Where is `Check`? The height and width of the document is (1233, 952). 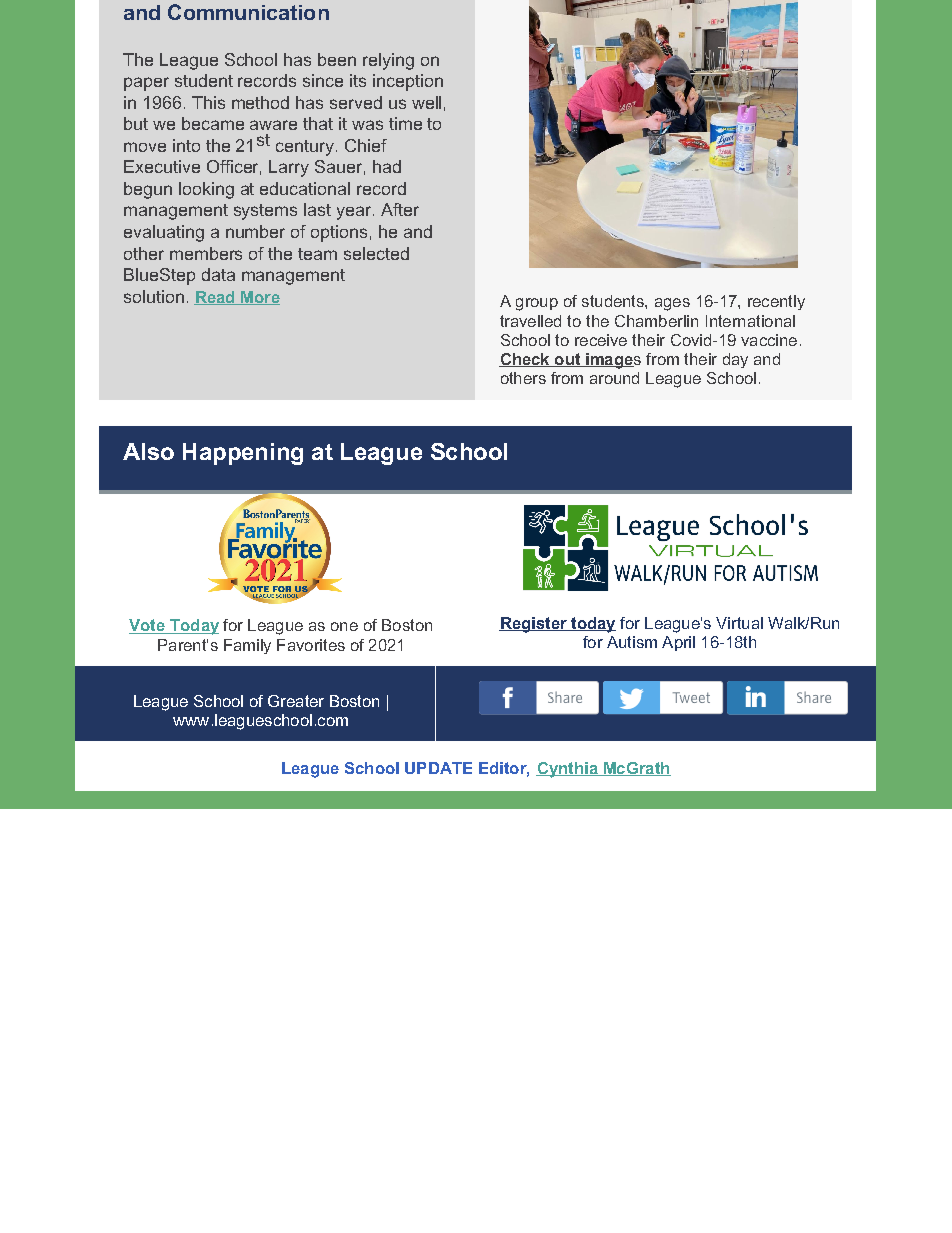
Check is located at coordinates (525, 360).
